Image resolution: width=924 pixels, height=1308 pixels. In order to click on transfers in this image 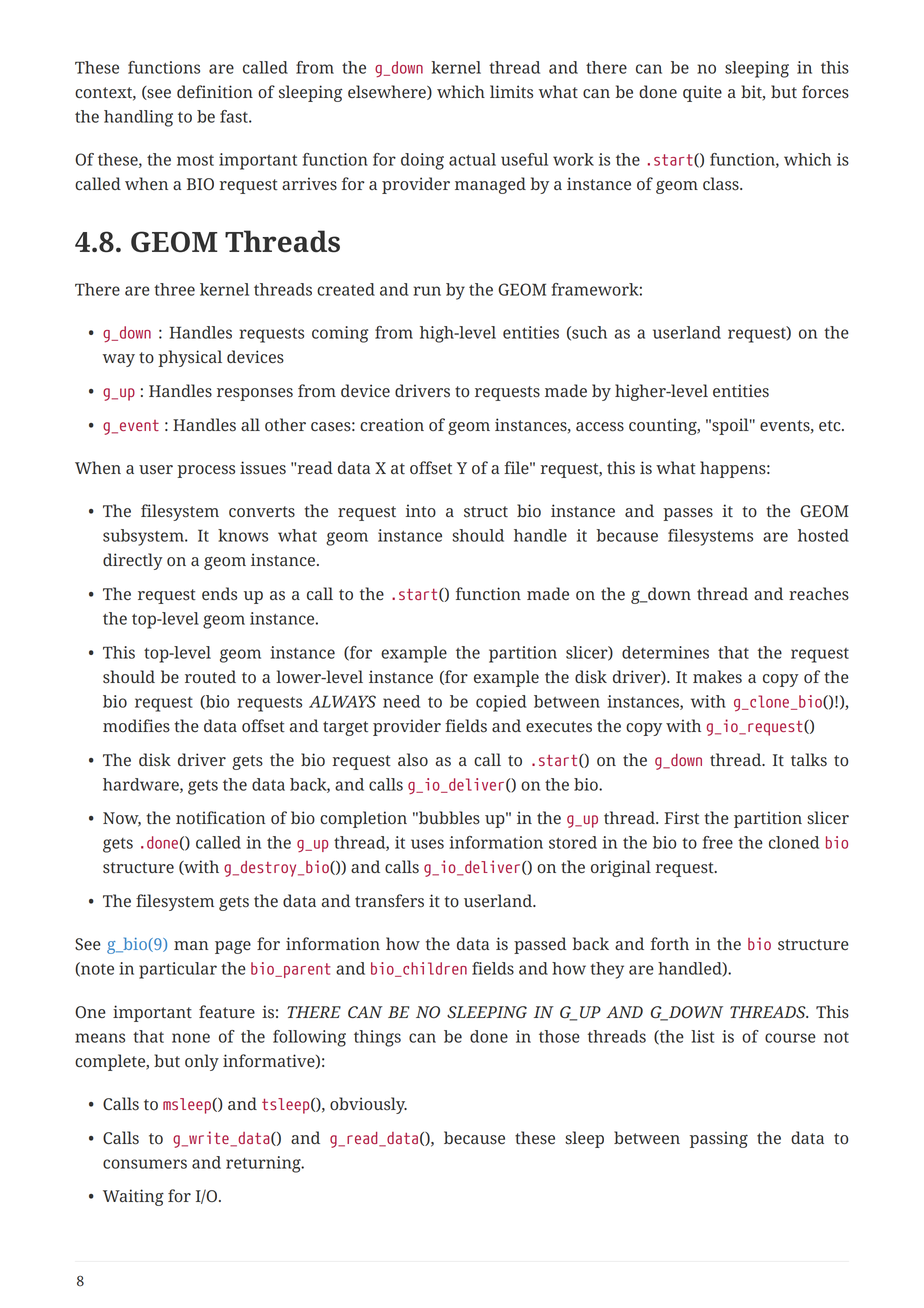, I will do `click(389, 901)`.
